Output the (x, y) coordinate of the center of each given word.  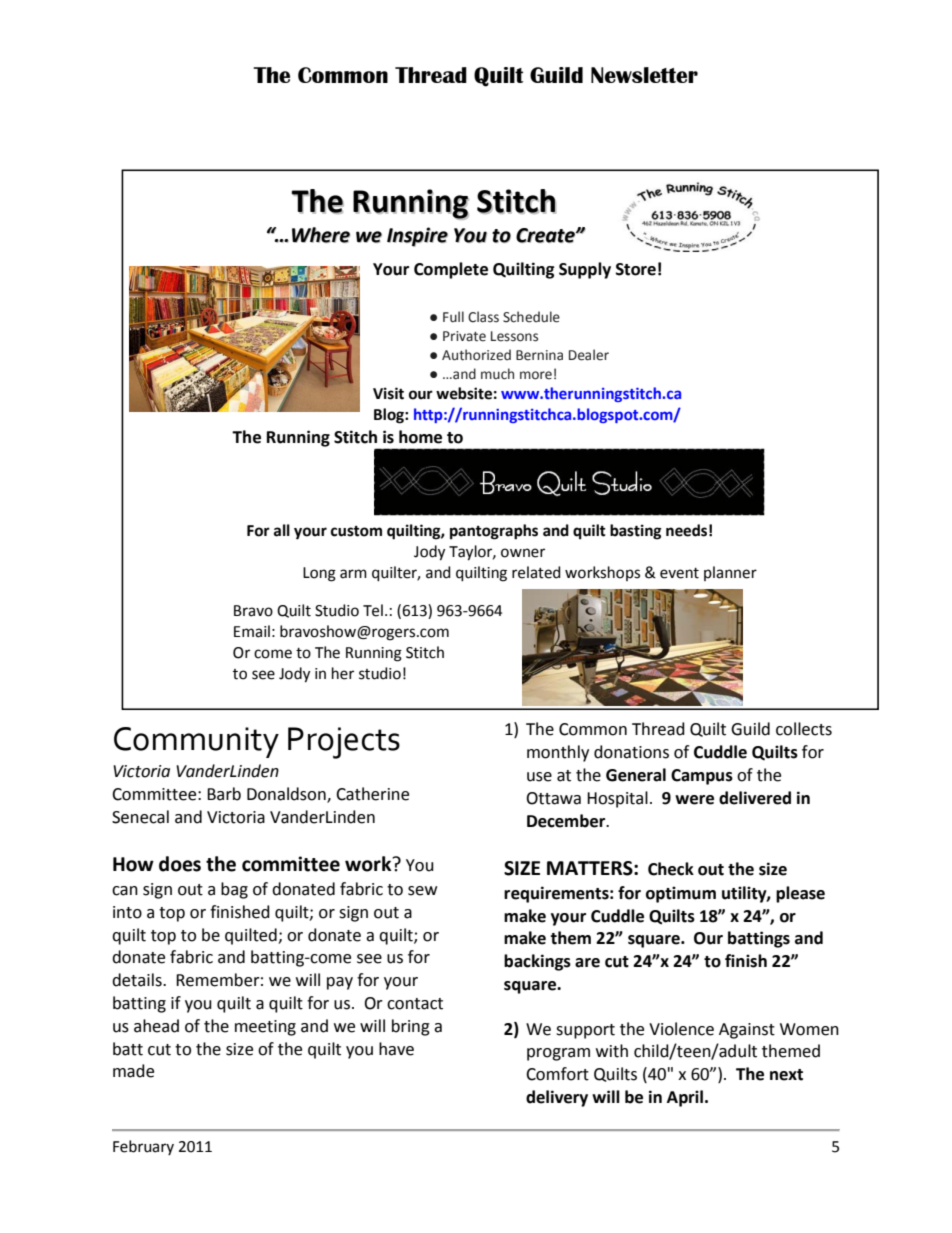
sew (422, 891)
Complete (451, 270)
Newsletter (644, 75)
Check (671, 869)
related (536, 572)
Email (252, 631)
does (180, 864)
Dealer (589, 355)
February (143, 1147)
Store (636, 269)
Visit (388, 393)
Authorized (476, 355)
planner (730, 573)
